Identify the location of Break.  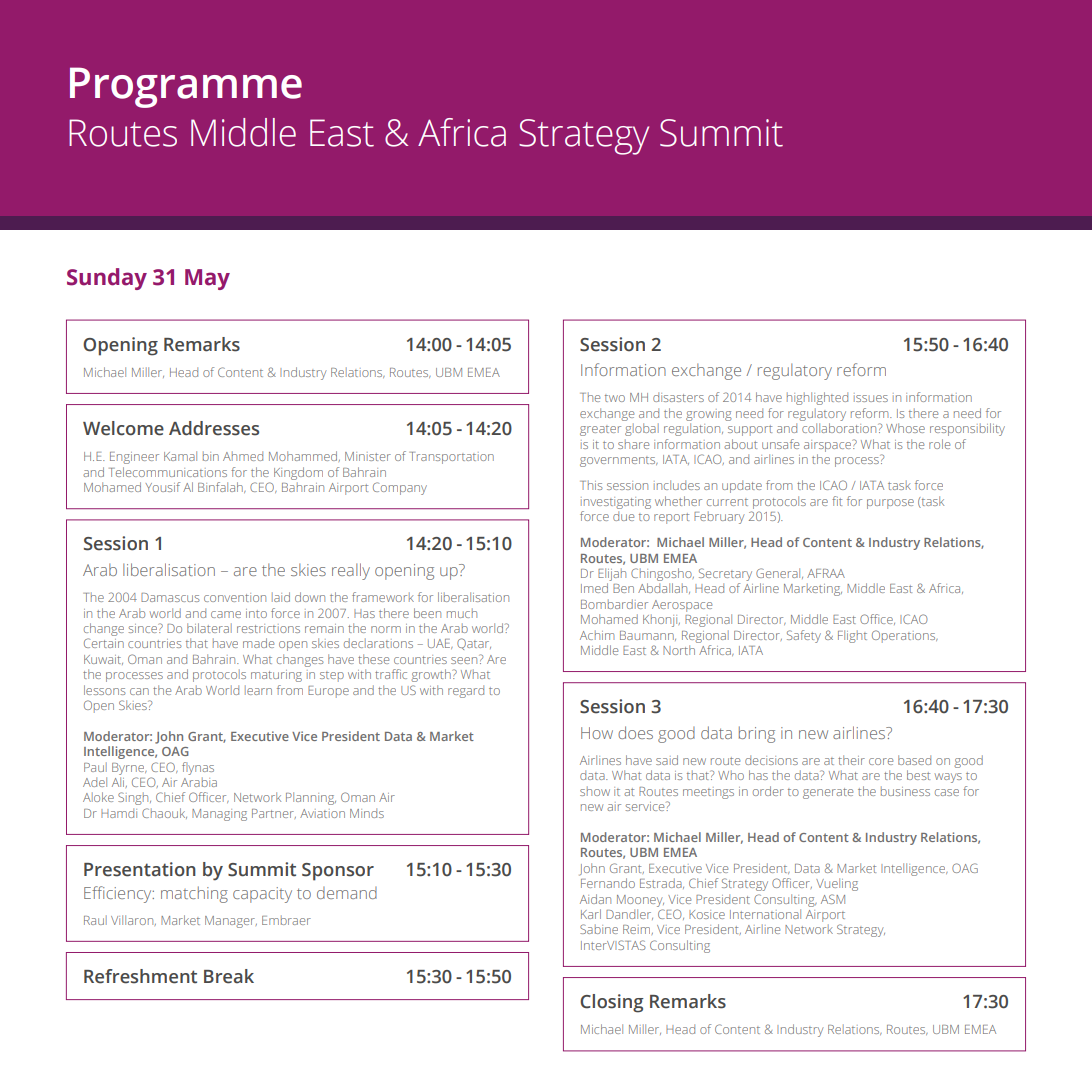
(229, 976).
